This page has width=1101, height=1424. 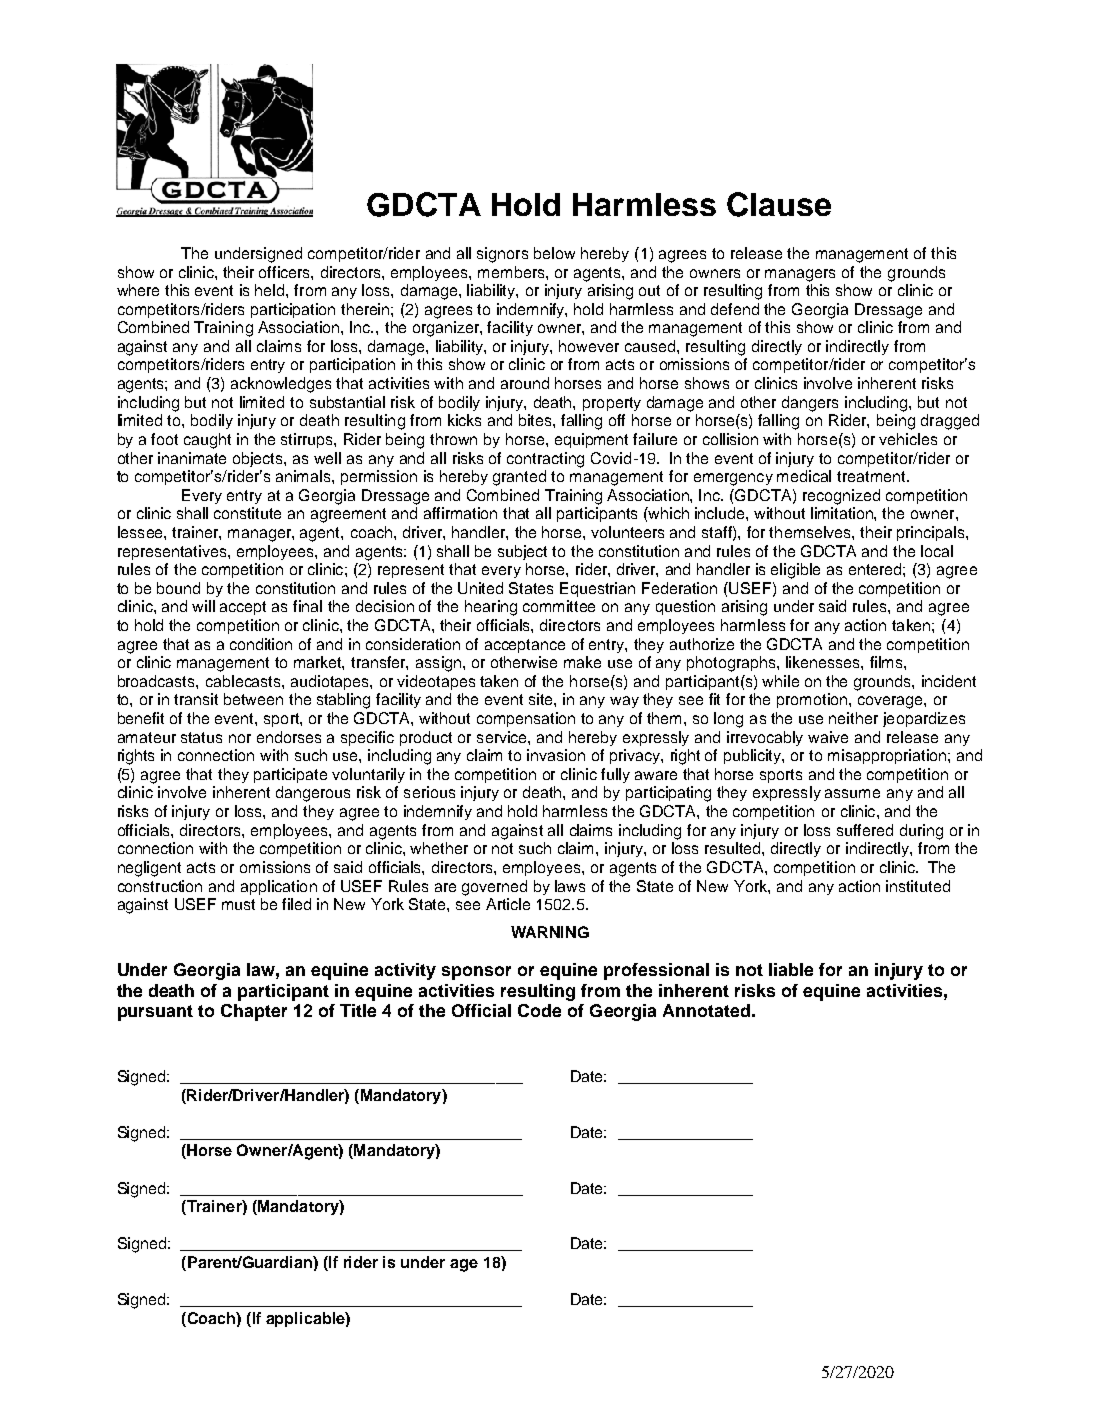 I want to click on Clause, so click(x=779, y=204).
